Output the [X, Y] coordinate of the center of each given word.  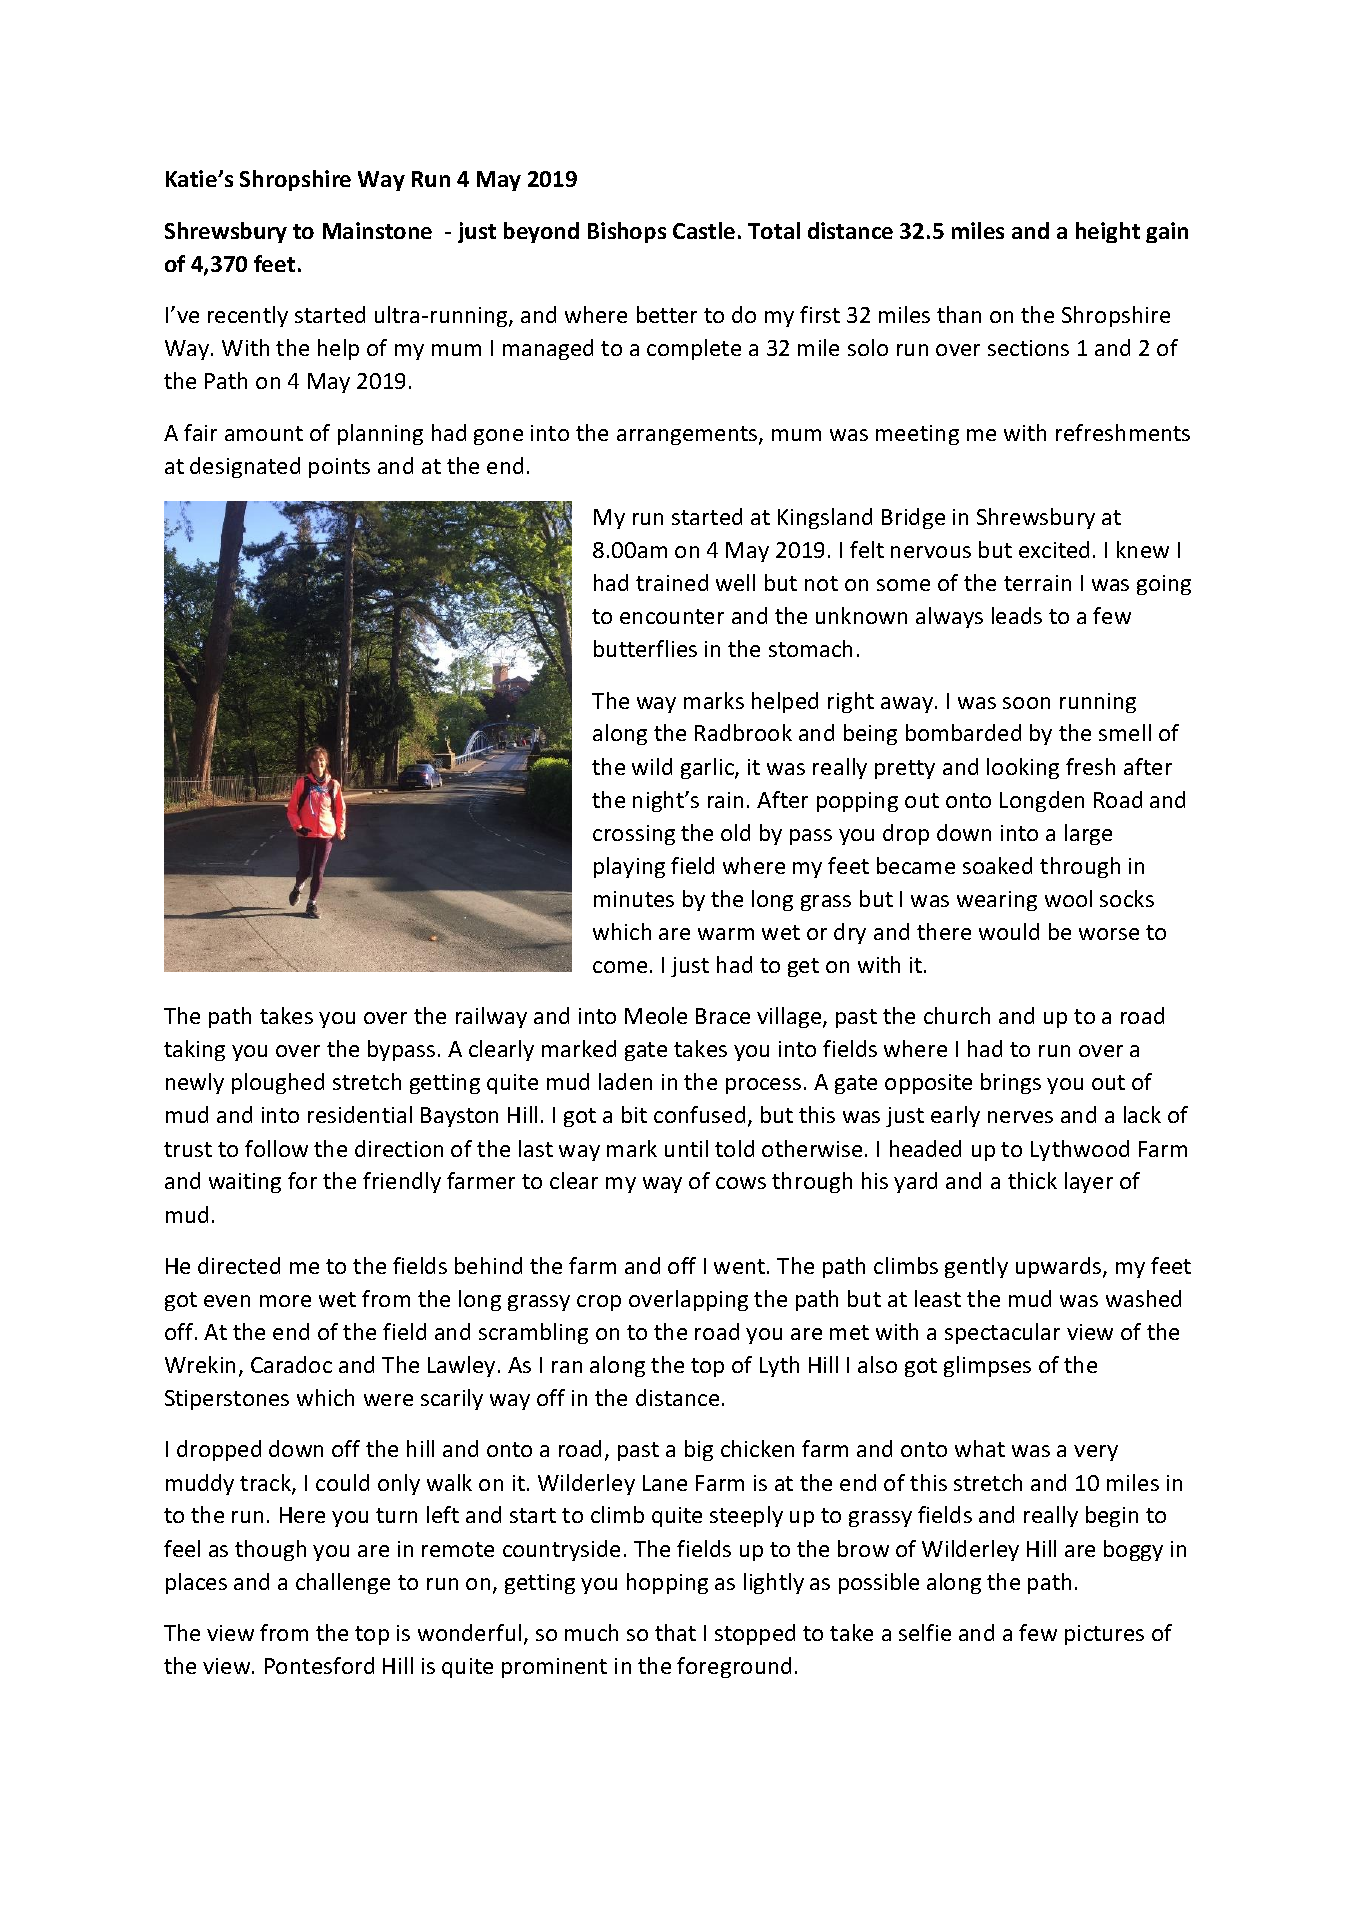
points [339, 468]
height [1108, 232]
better [667, 314]
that [675, 1632]
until [686, 1148]
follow [276, 1148]
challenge [343, 1583]
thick [1032, 1180]
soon [1026, 703]
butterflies [645, 648]
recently [248, 316]
